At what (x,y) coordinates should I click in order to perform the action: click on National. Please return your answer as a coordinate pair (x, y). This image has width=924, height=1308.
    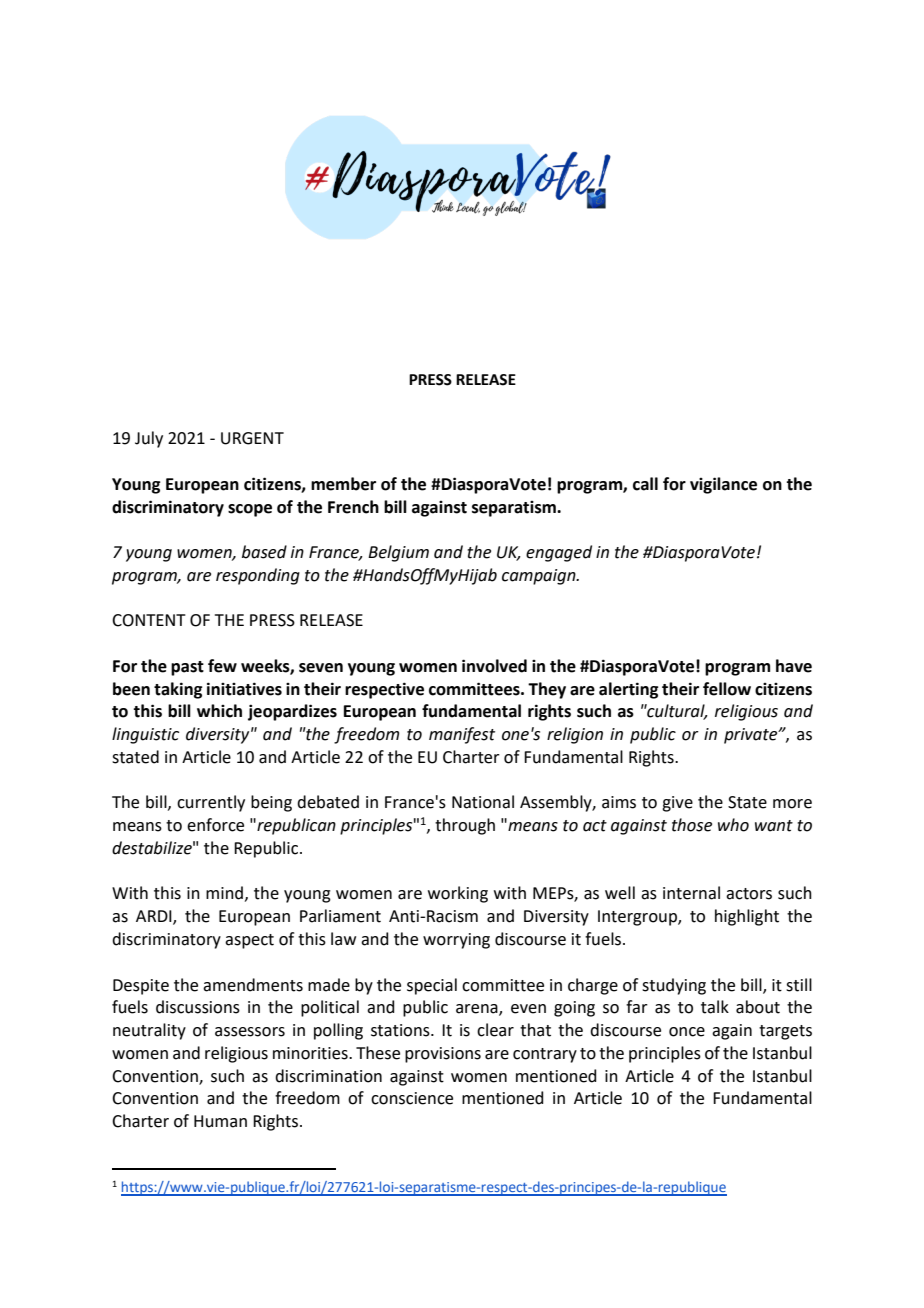
    Looking at the image, I should click on (483, 802).
